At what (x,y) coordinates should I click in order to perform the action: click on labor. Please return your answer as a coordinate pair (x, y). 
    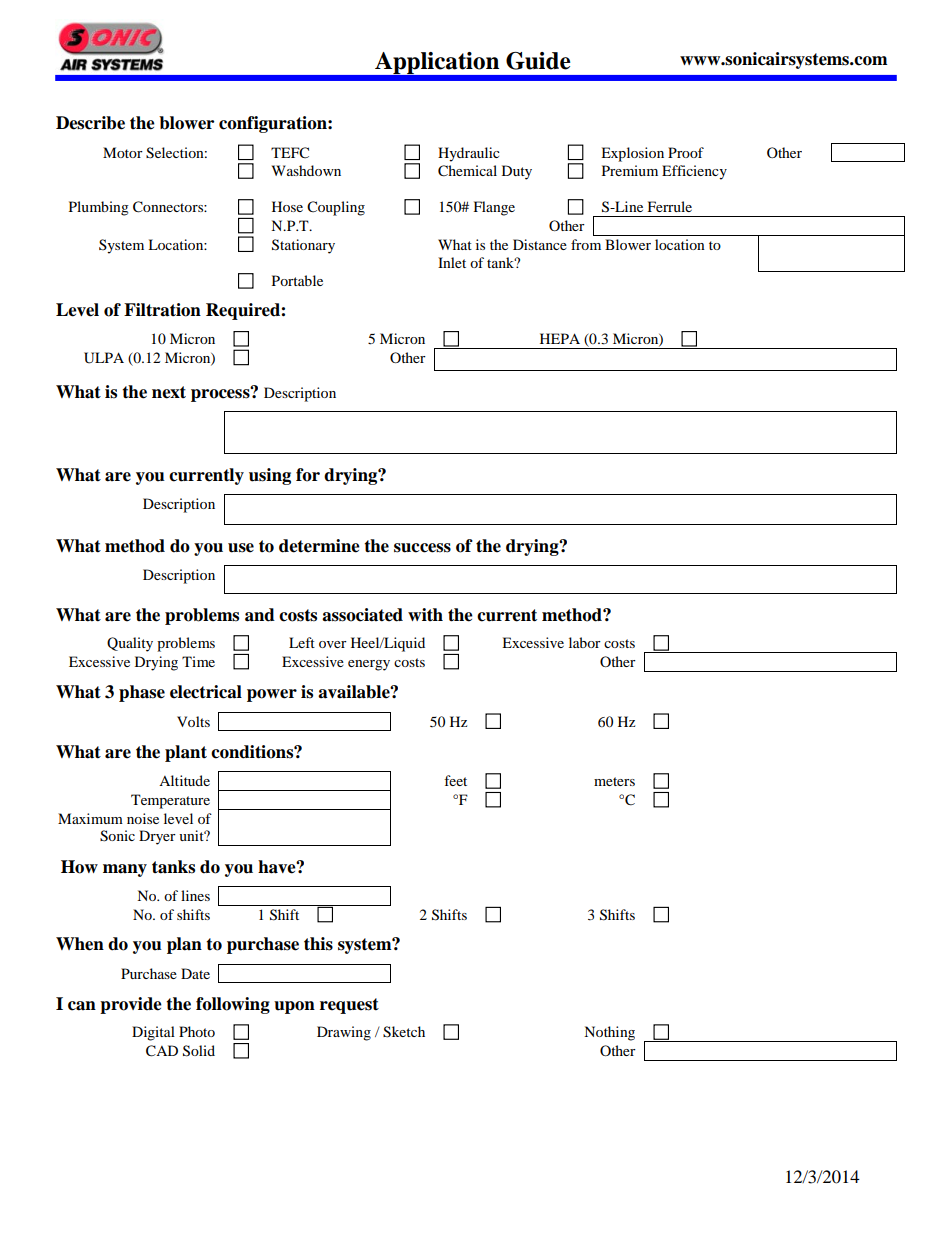
    Looking at the image, I should click on (585, 642).
